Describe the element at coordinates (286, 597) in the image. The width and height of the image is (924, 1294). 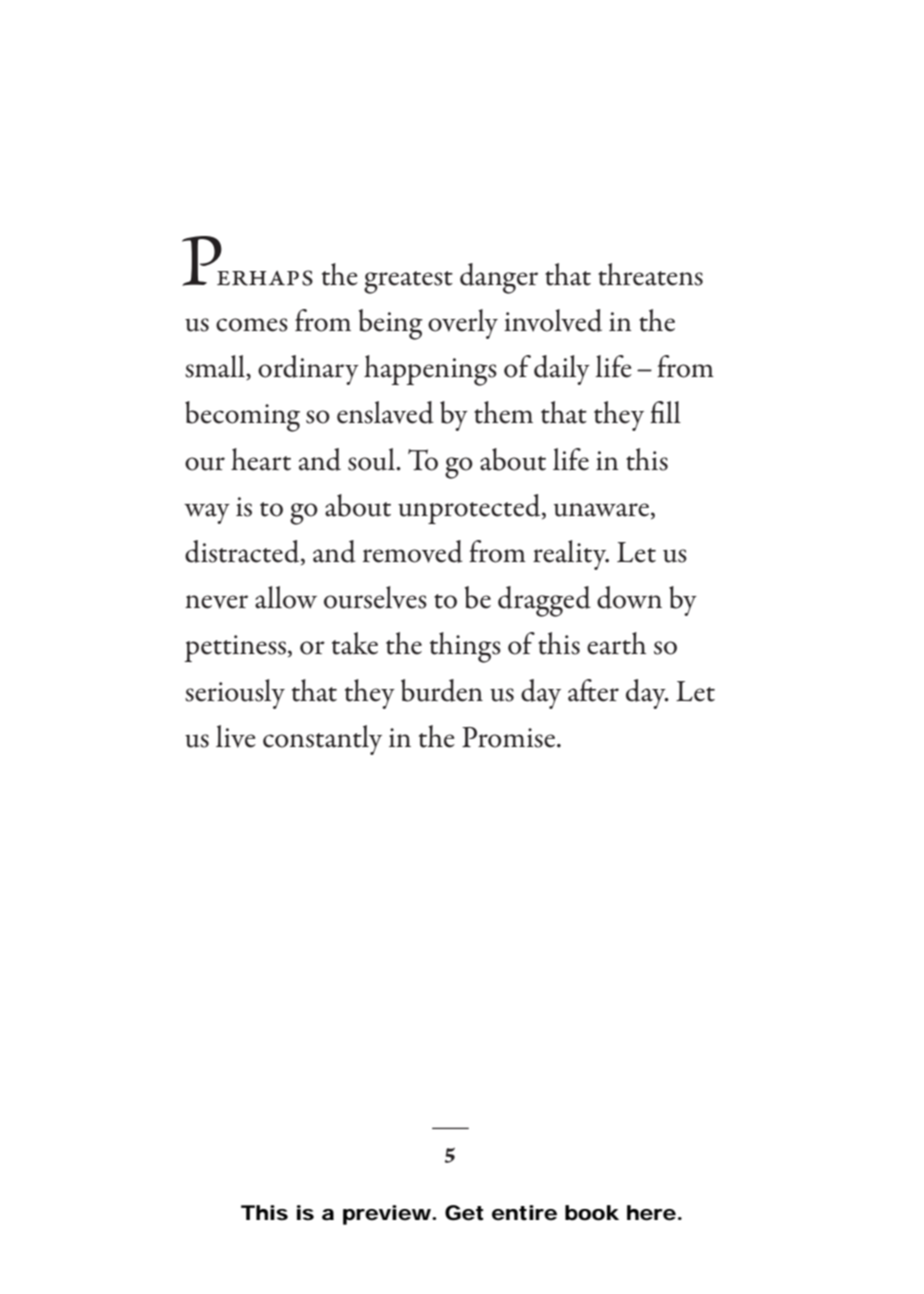
I see `allow` at that location.
